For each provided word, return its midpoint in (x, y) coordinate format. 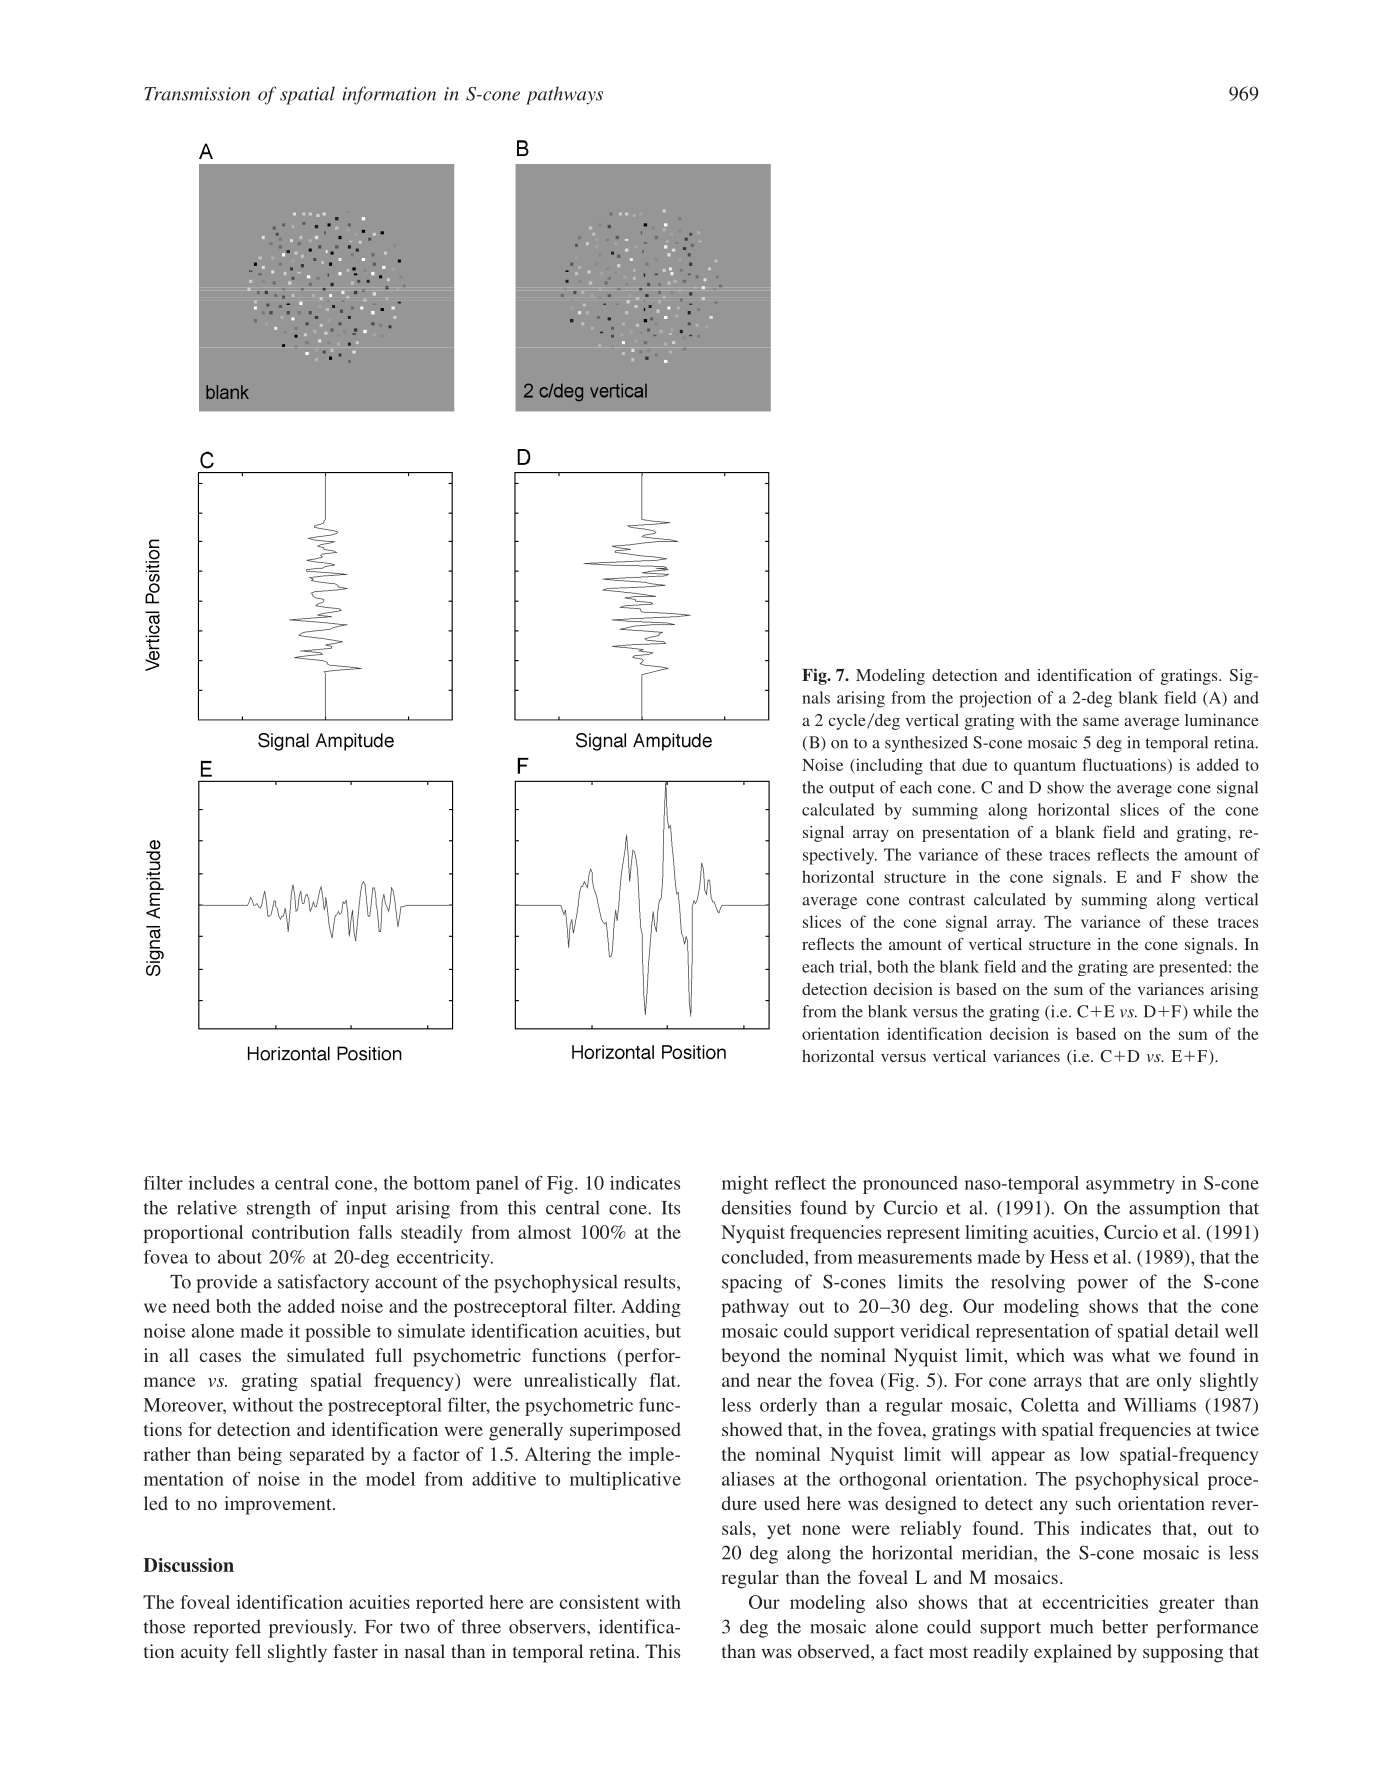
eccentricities (1095, 1602)
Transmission (197, 94)
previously (312, 1628)
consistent (600, 1602)
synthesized (926, 744)
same (1101, 722)
